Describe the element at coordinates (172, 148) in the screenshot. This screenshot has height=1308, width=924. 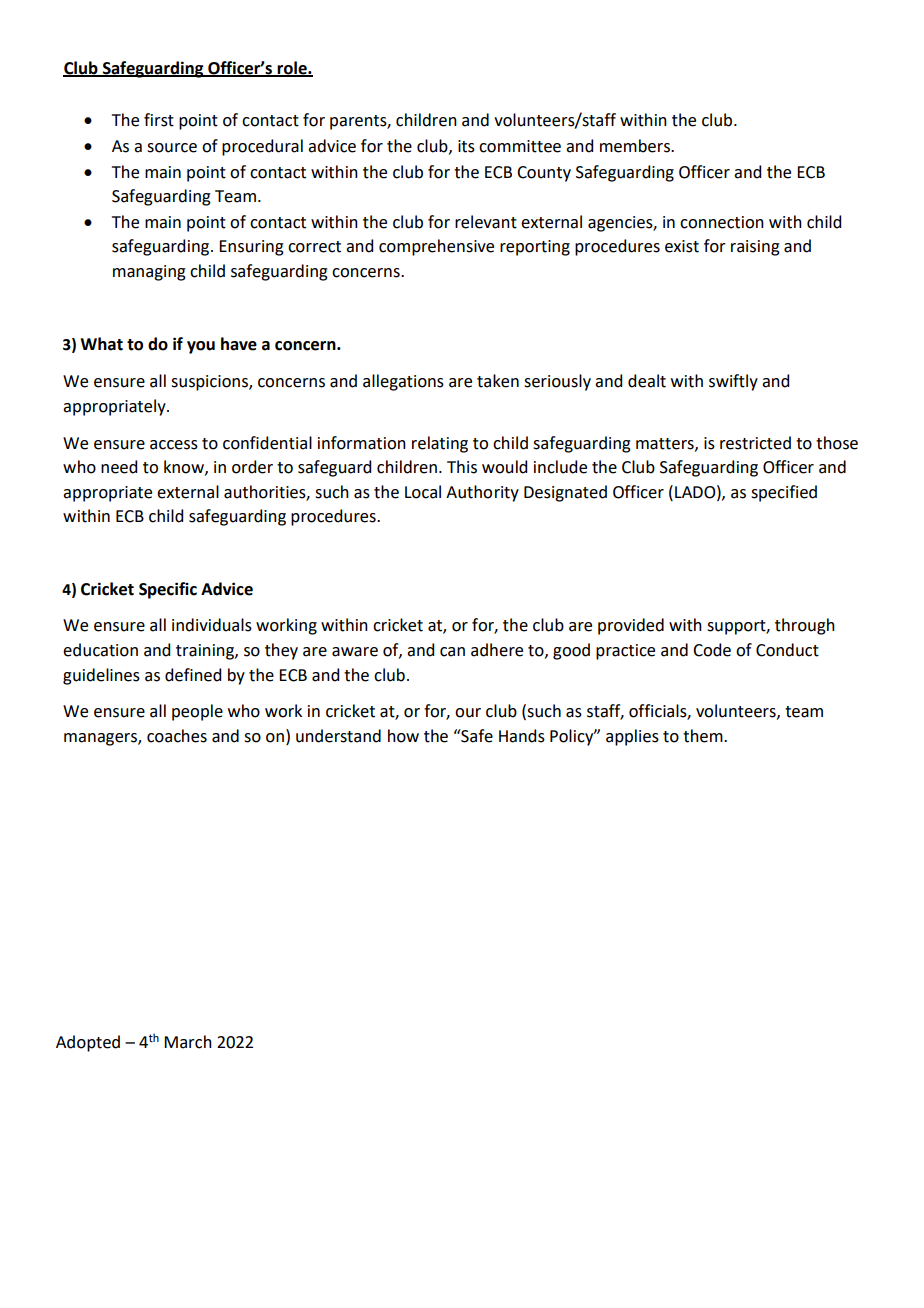
I see `source` at that location.
